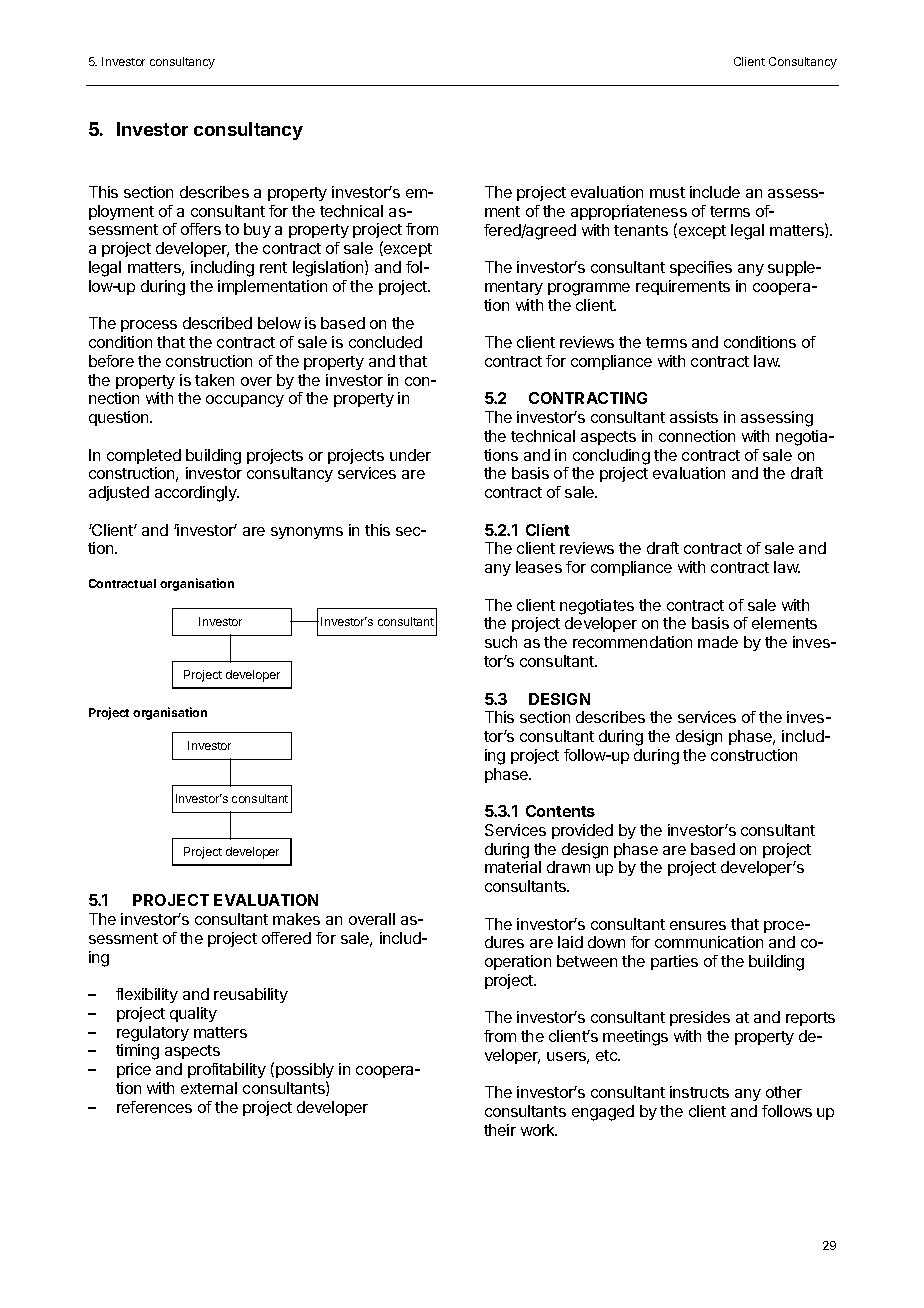 This document has height=1308, width=924. What do you see at coordinates (296, 919) in the document?
I see `makes` at bounding box center [296, 919].
